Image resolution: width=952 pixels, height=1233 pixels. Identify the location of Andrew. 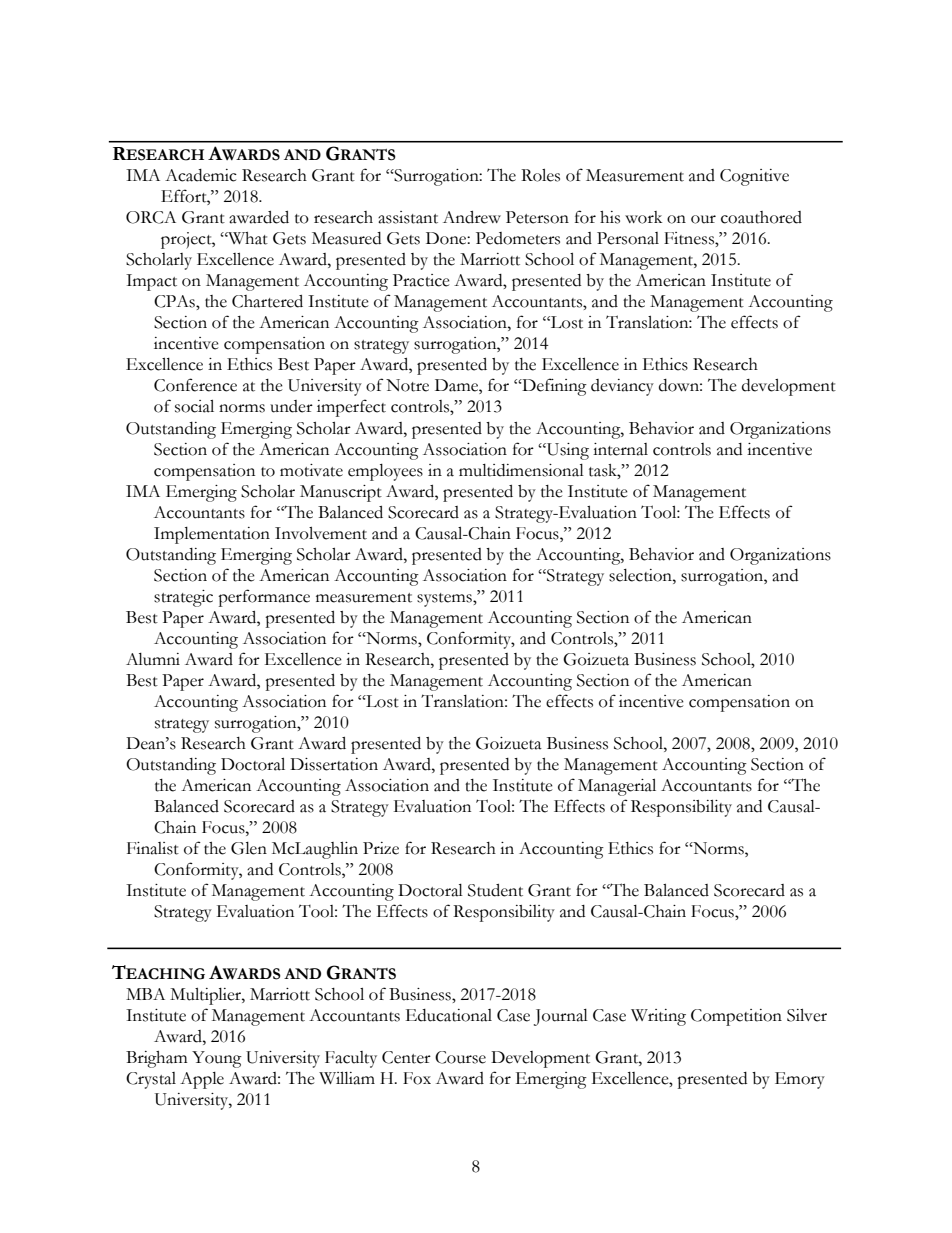
(472, 217).
